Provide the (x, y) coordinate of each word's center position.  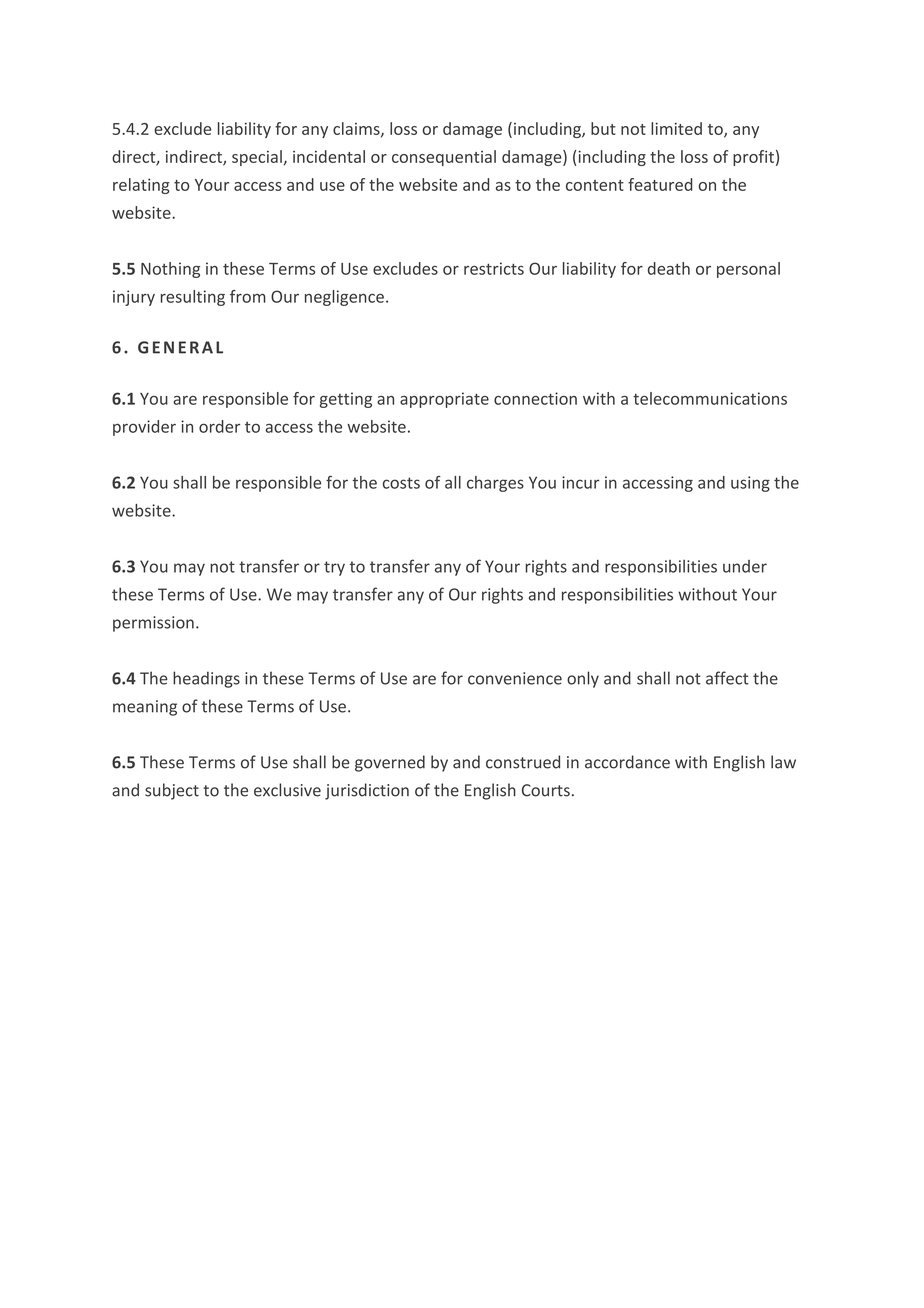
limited (676, 128)
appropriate (444, 400)
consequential (444, 158)
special (257, 158)
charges (495, 484)
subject (172, 791)
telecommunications (710, 398)
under (745, 566)
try (334, 568)
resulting (193, 298)
